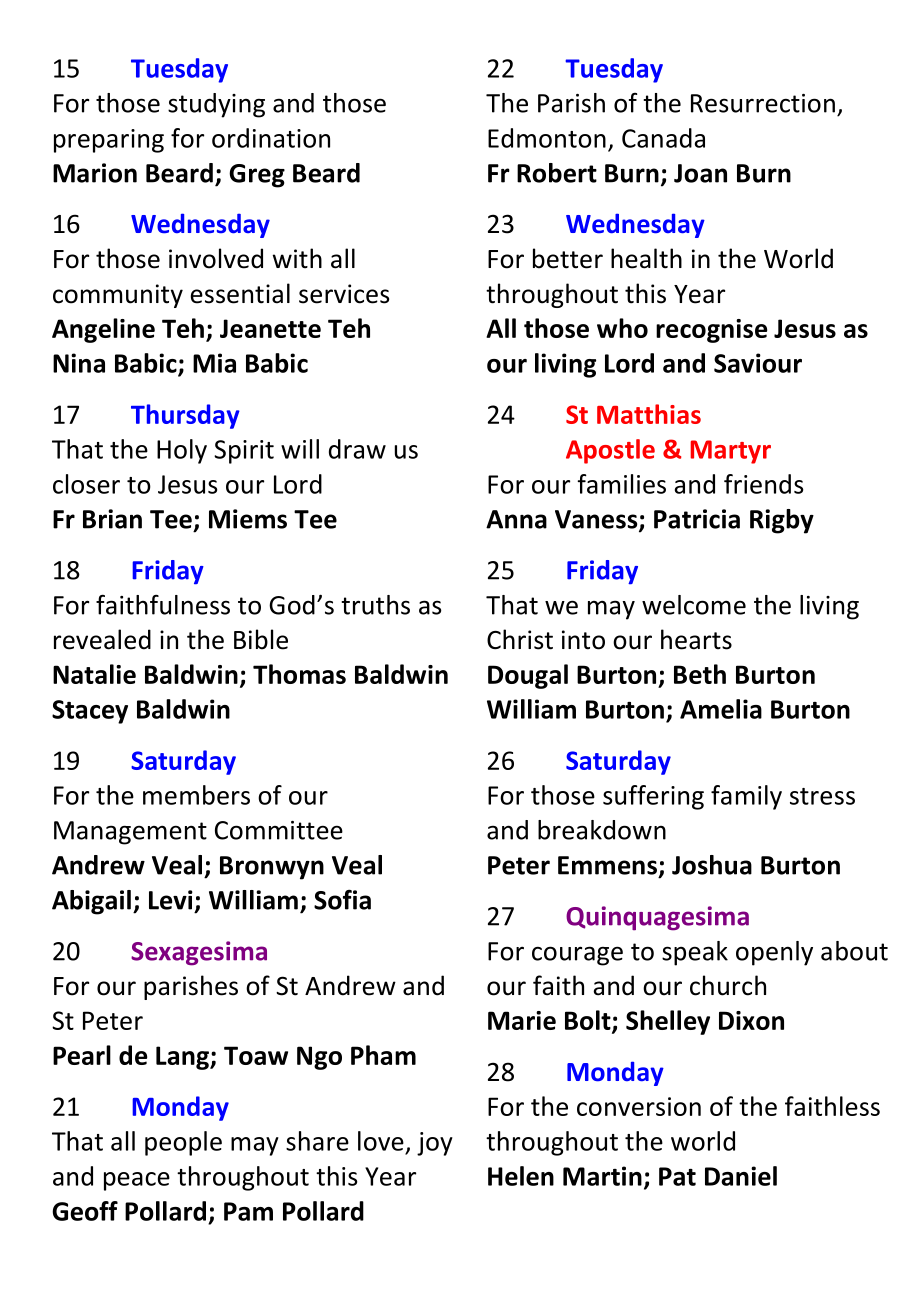 Image resolution: width=924 pixels, height=1308 pixels. I want to click on studying, so click(216, 105).
